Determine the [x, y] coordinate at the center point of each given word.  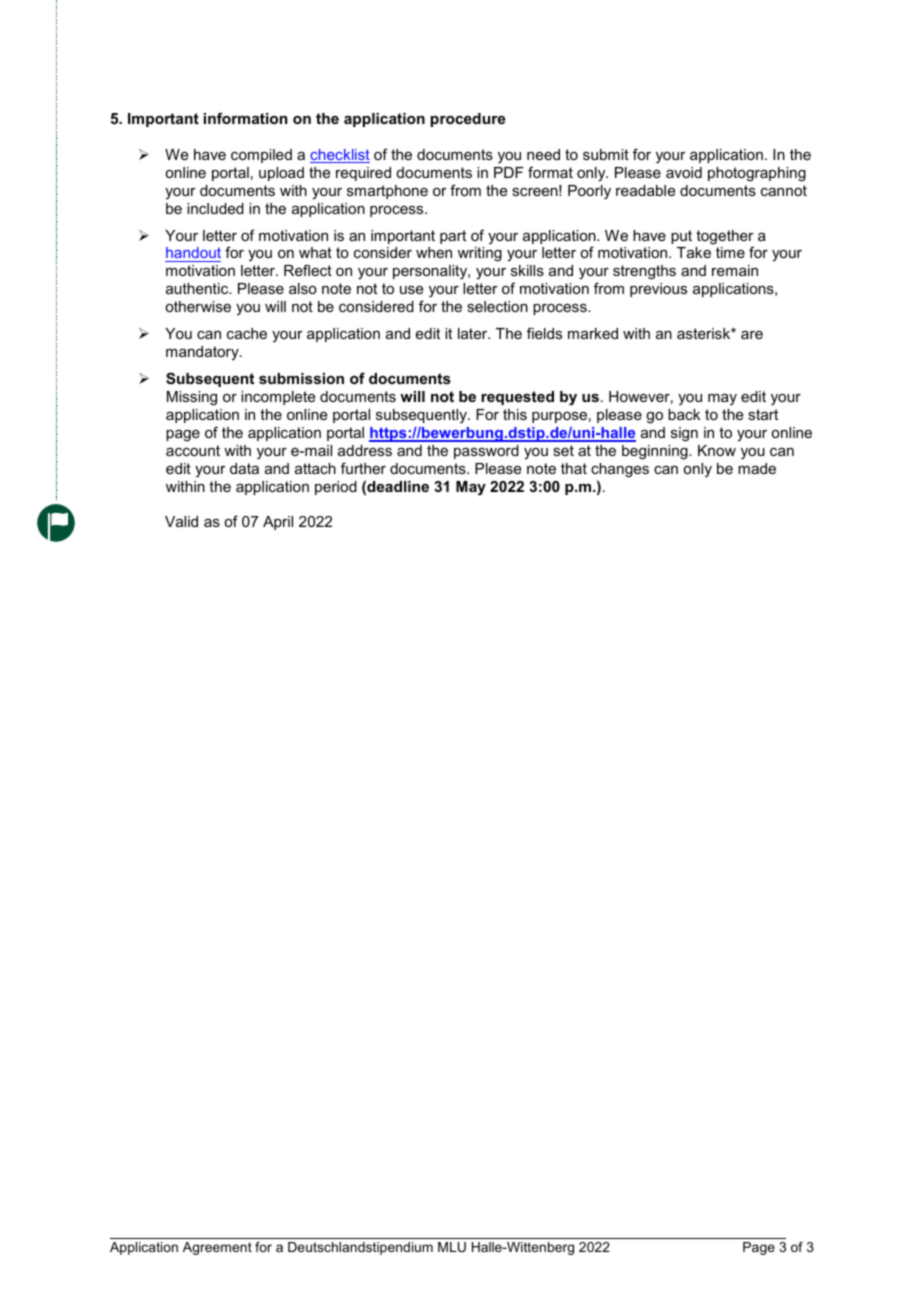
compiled [261, 156]
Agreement [217, 1248]
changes [620, 470]
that [574, 468]
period [336, 488]
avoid [684, 172]
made [757, 468]
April [278, 523]
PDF [509, 172]
